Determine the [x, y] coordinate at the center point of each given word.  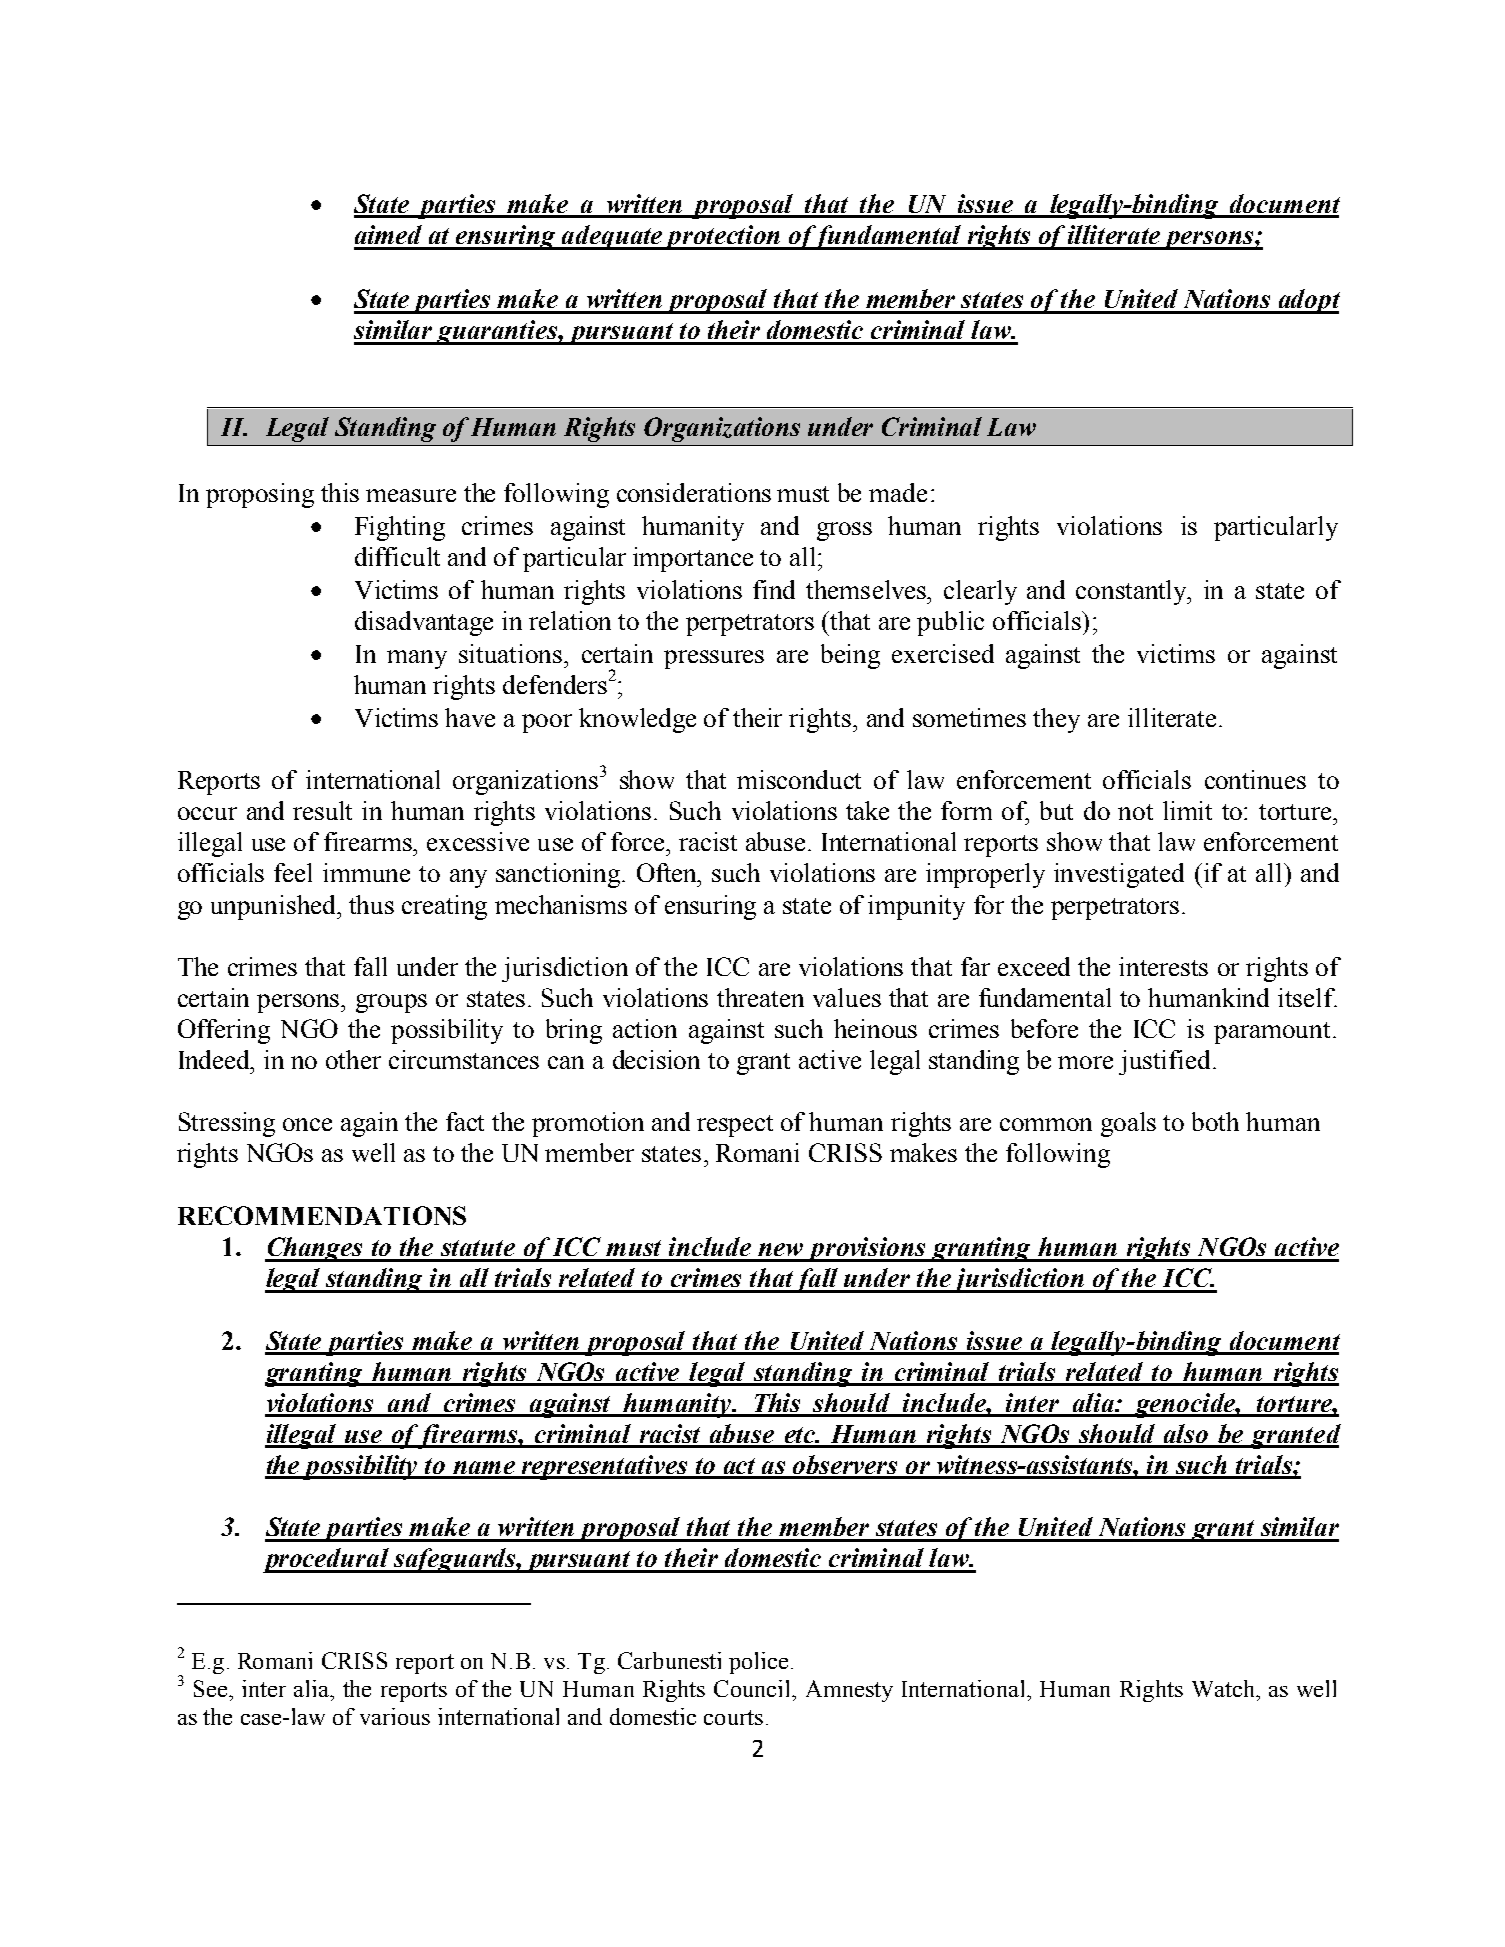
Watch [1224, 1688]
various [395, 1716]
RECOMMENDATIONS [322, 1215]
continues [1255, 779]
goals [1128, 1124]
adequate [612, 237]
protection [723, 237]
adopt [1308, 301]
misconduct [799, 779]
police [758, 1663]
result [322, 810]
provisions [867, 1249]
